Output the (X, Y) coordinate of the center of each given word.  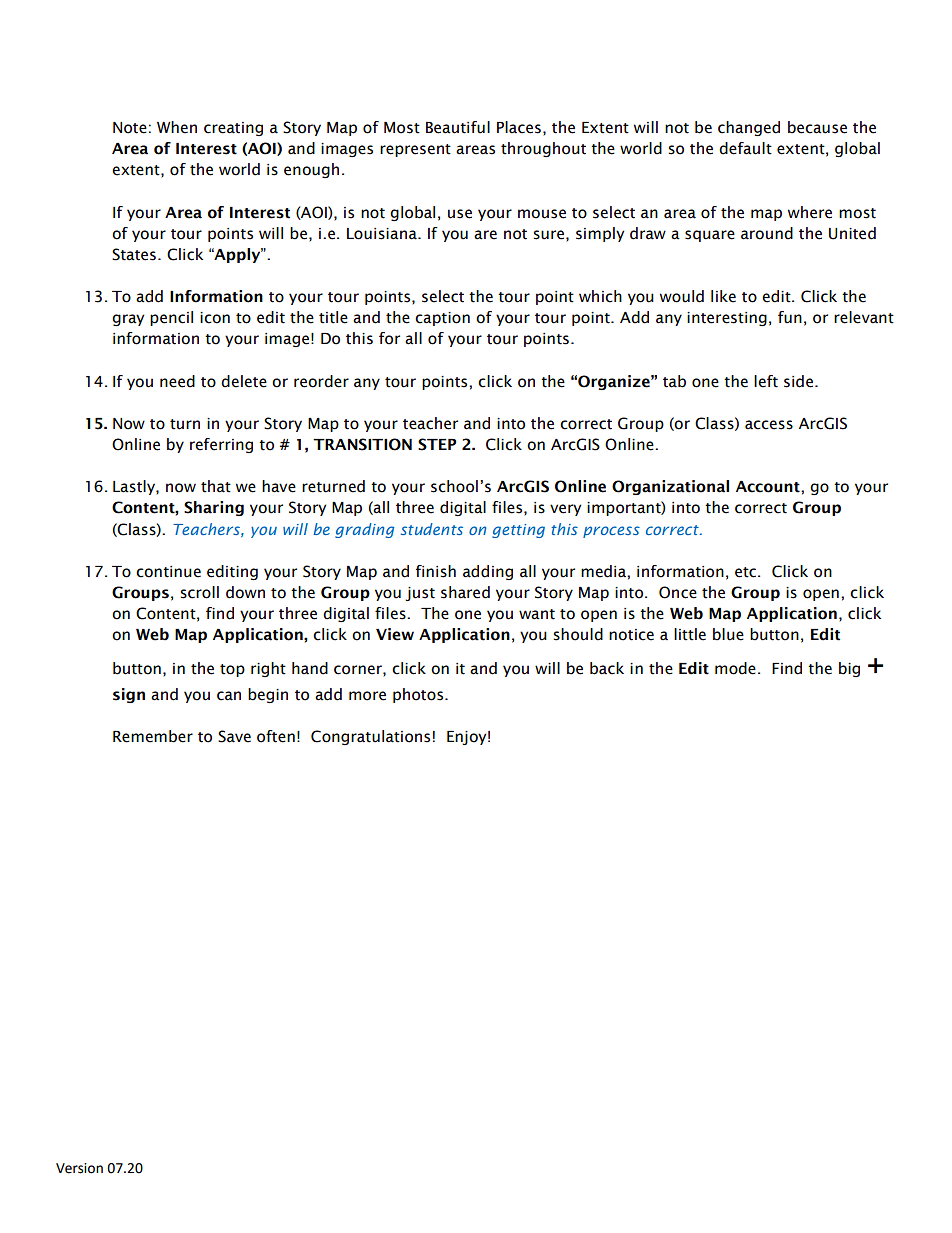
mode (735, 668)
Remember (153, 736)
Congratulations (370, 737)
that (216, 486)
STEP (437, 444)
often (276, 736)
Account (769, 487)
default (745, 148)
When (177, 127)
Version (79, 1168)
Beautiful (458, 127)
